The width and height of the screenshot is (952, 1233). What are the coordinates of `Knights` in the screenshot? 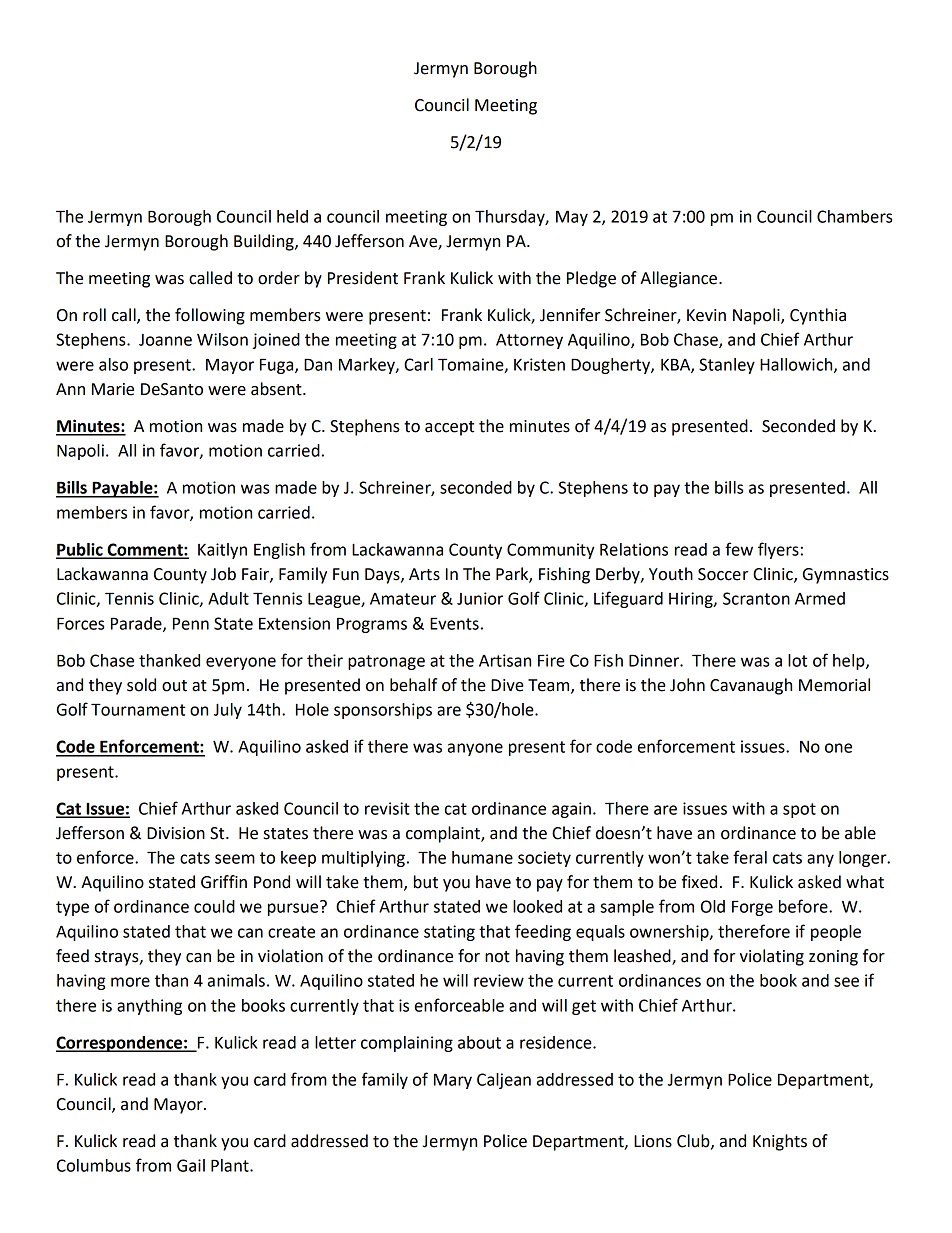 It's located at (780, 1142).
